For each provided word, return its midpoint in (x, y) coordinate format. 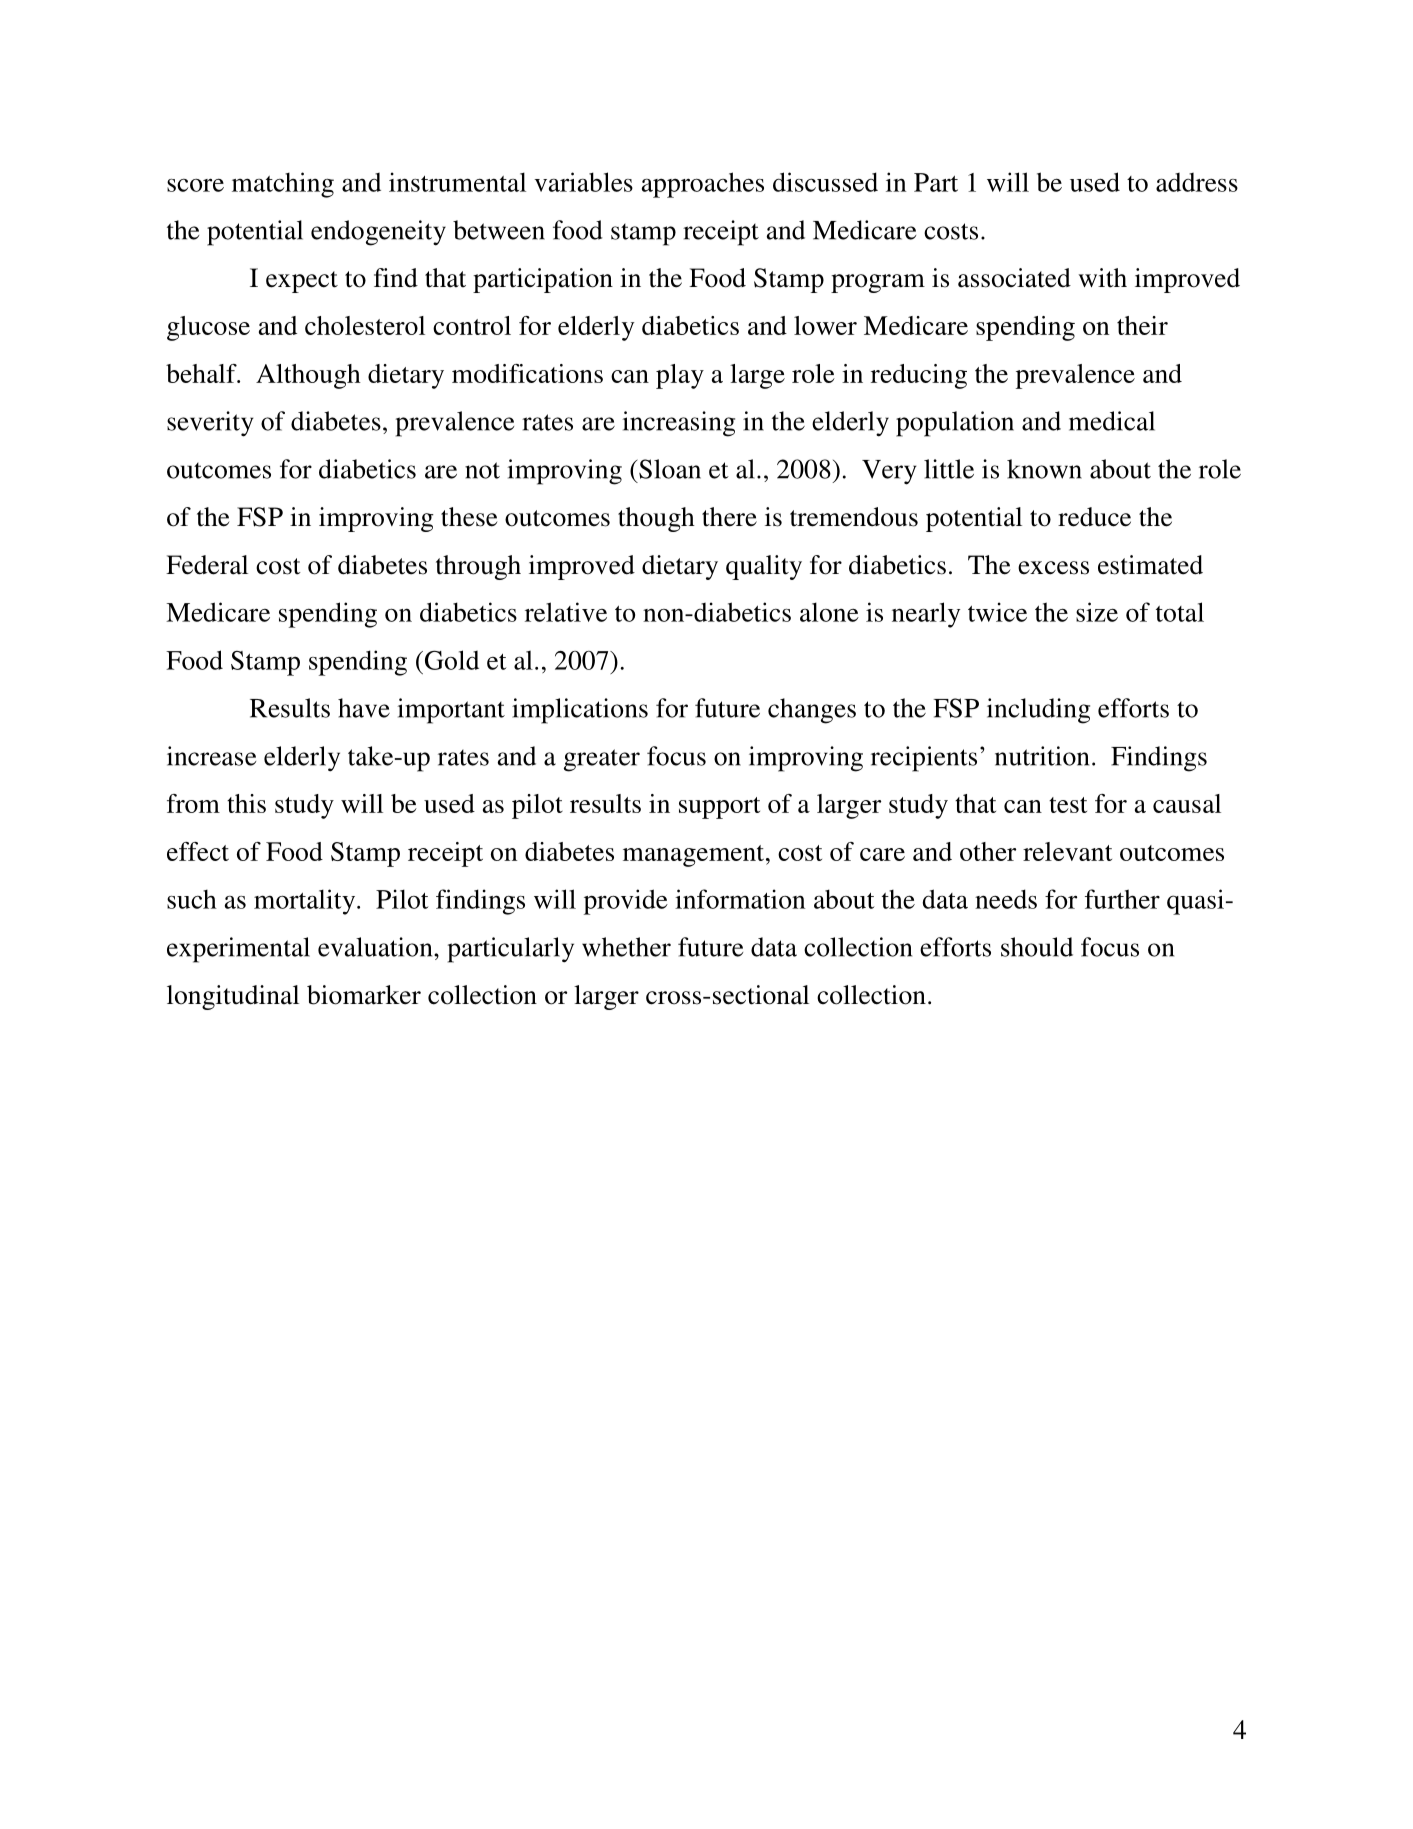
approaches (703, 185)
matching (283, 185)
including (1038, 711)
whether (626, 947)
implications (580, 711)
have (364, 708)
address (1197, 182)
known (1044, 469)
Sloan (669, 469)
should (1037, 947)
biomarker (364, 995)
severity (210, 424)
